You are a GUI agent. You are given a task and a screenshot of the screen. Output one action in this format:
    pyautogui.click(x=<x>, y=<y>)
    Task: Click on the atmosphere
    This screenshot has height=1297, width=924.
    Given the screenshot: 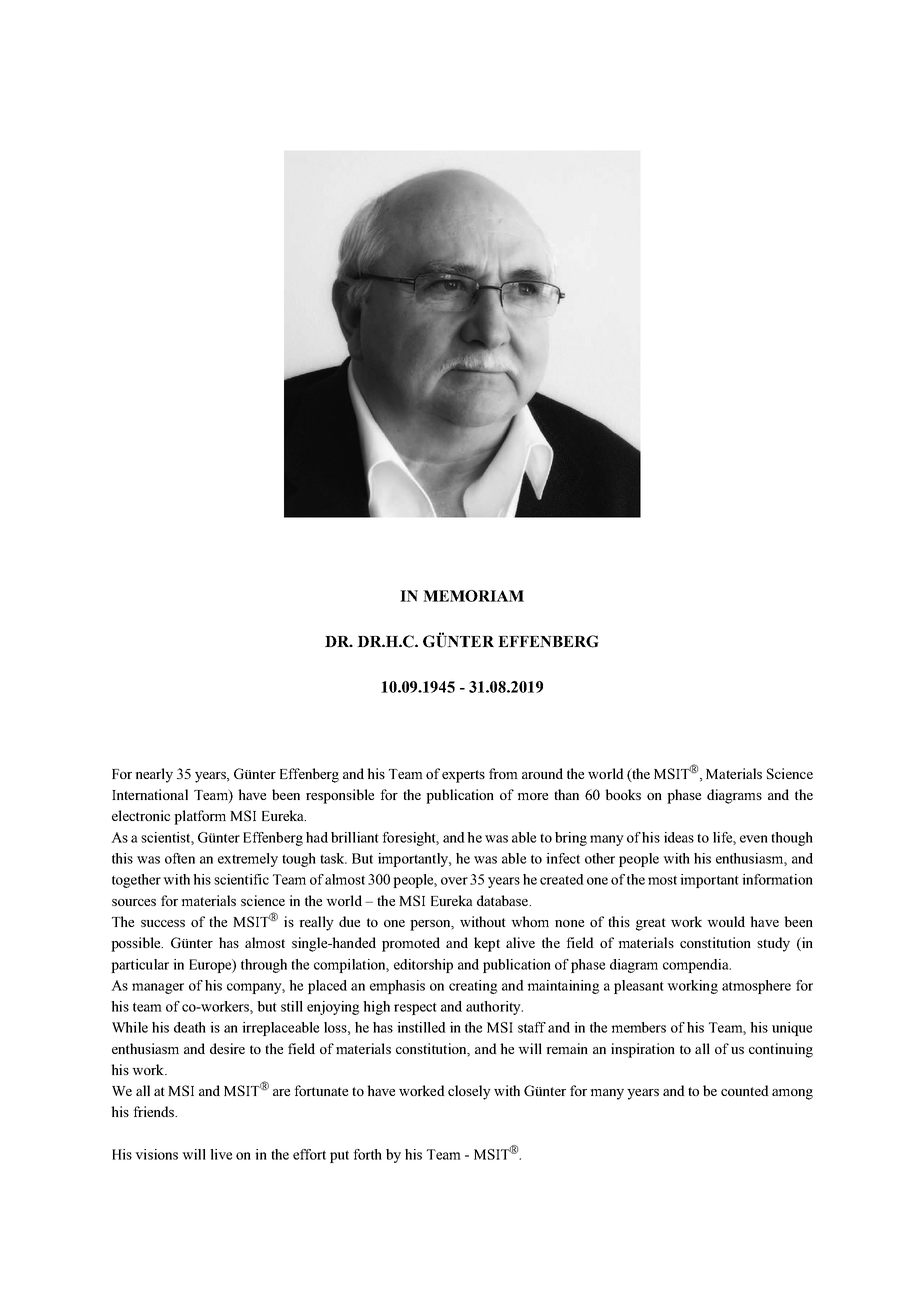 What is the action you would take?
    pyautogui.click(x=756, y=987)
